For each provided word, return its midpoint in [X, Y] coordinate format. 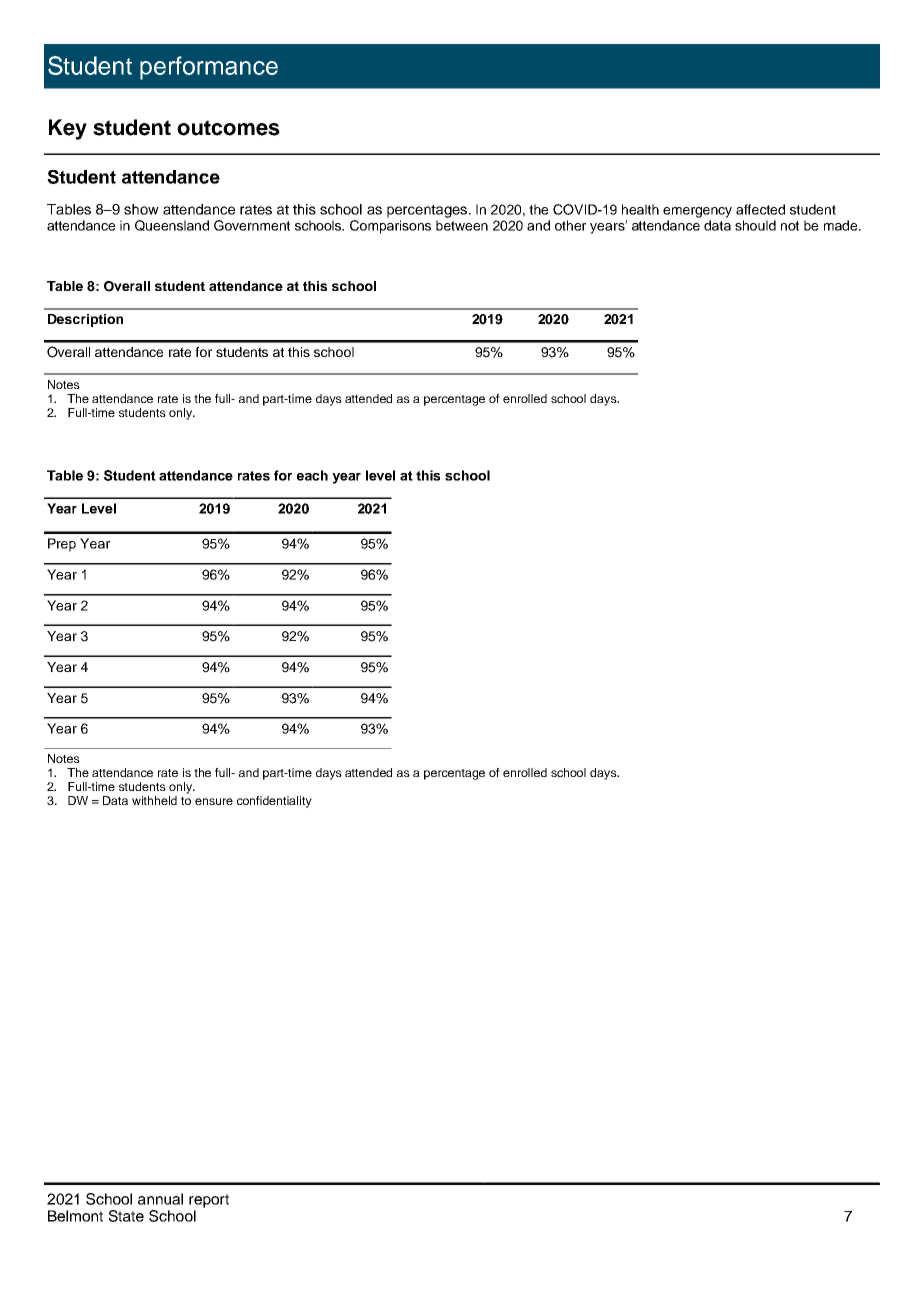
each [312, 475]
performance [209, 68]
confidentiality [274, 802]
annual [160, 1199]
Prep [62, 545]
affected [760, 209]
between [462, 225]
